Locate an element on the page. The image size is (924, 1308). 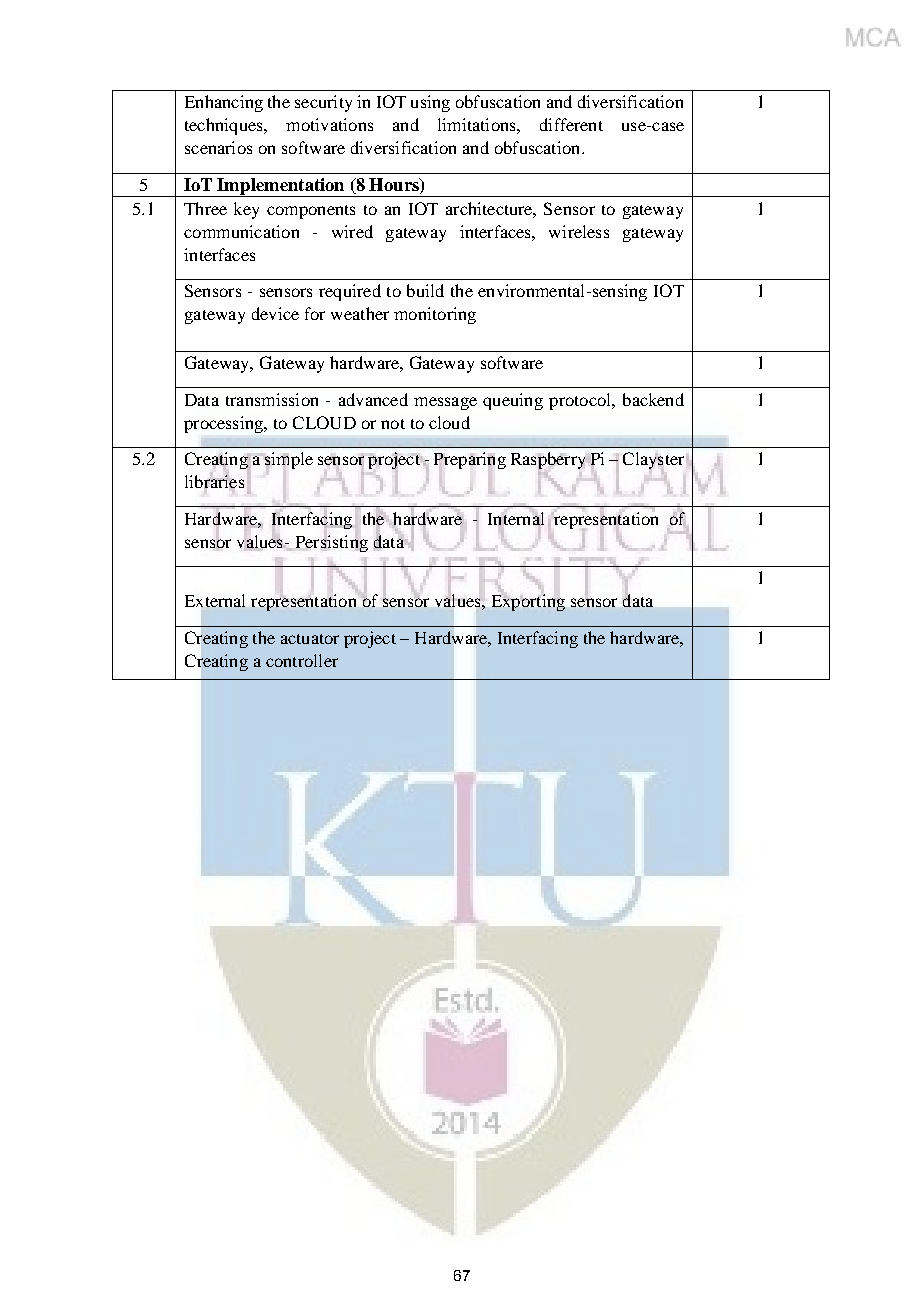
simple is located at coordinates (289, 460).
